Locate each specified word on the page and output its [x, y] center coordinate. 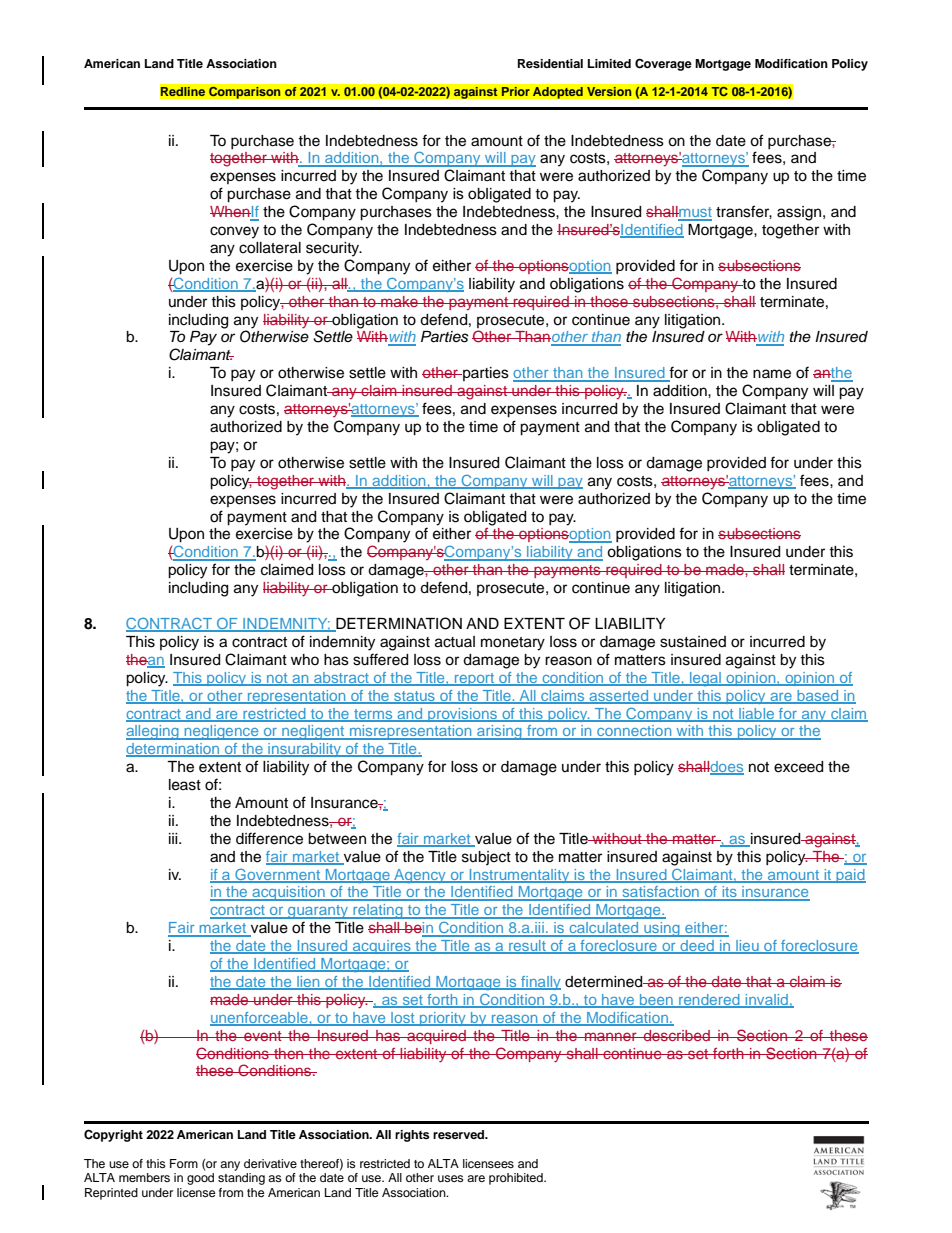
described [676, 1035]
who [305, 659]
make [399, 301]
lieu [747, 947]
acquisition [288, 893]
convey [234, 232]
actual [455, 642]
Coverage [663, 64]
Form [184, 1163]
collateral [270, 248]
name [772, 374]
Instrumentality [519, 876]
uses [451, 1178]
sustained [693, 642]
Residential [550, 63]
